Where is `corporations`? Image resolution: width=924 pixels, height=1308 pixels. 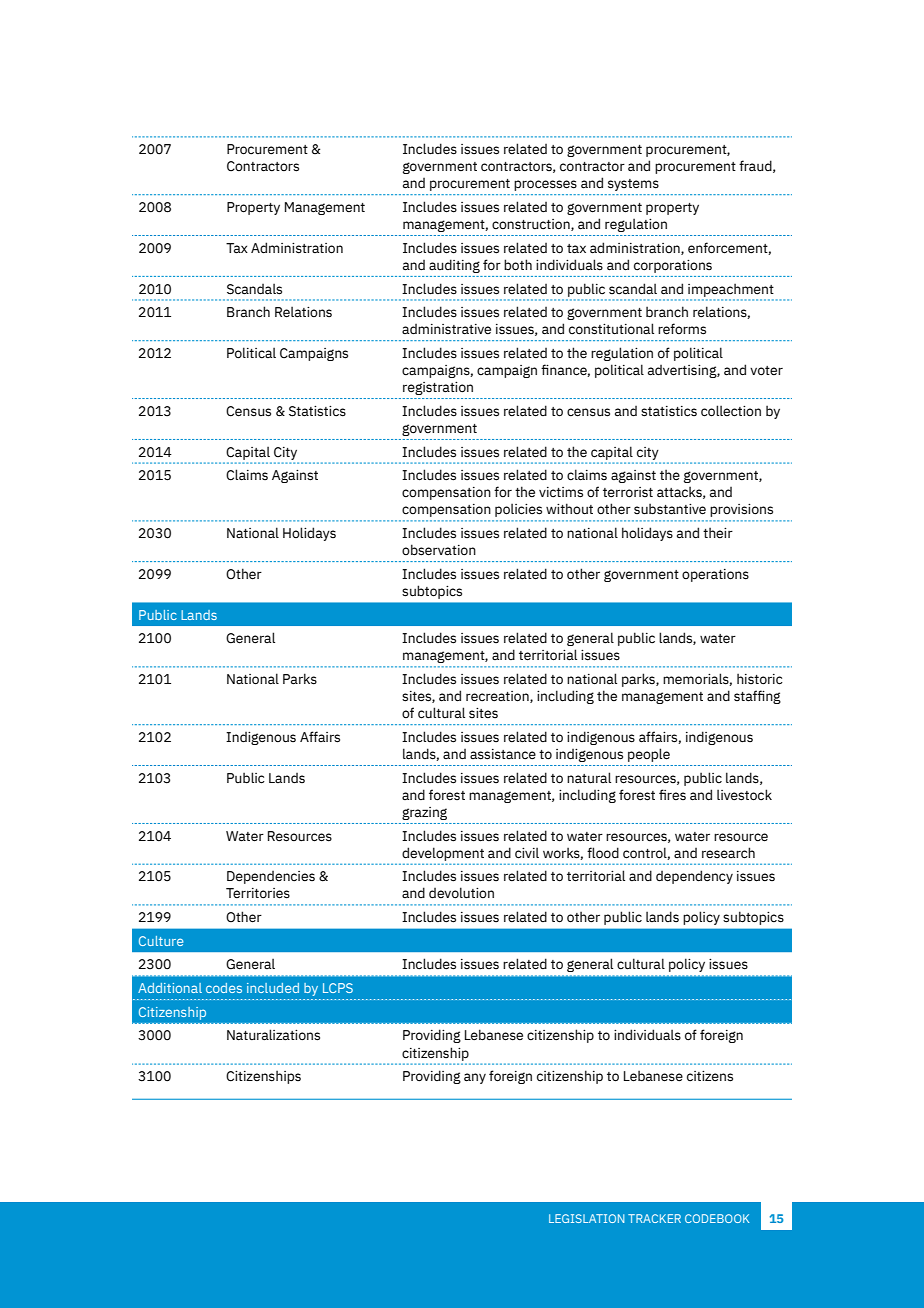
corporations is located at coordinates (673, 266).
